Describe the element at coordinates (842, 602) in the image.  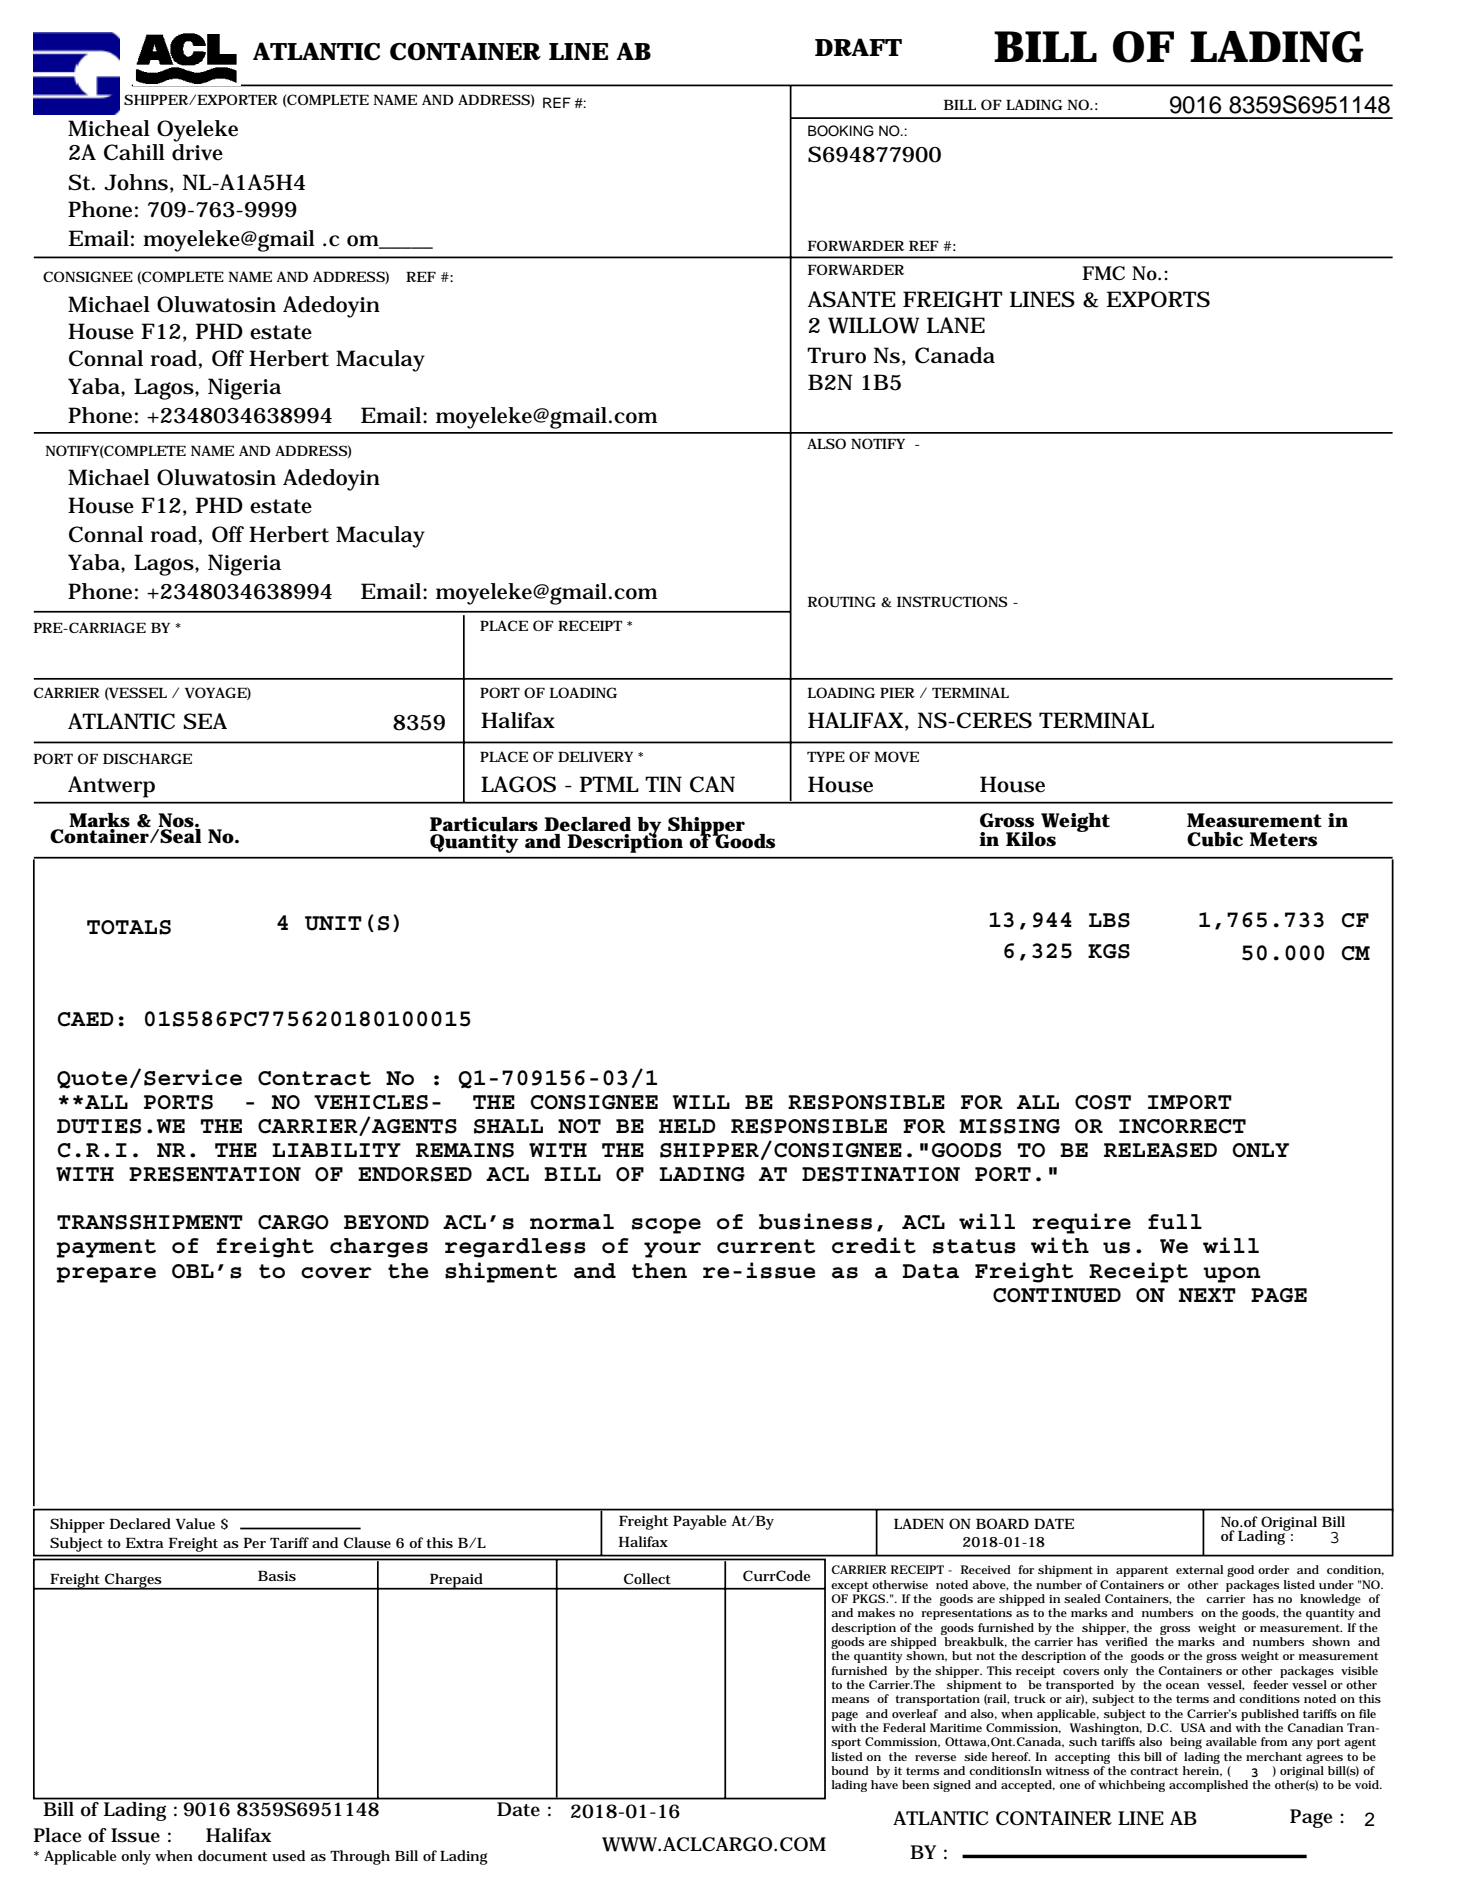
I see `ROUTING` at that location.
